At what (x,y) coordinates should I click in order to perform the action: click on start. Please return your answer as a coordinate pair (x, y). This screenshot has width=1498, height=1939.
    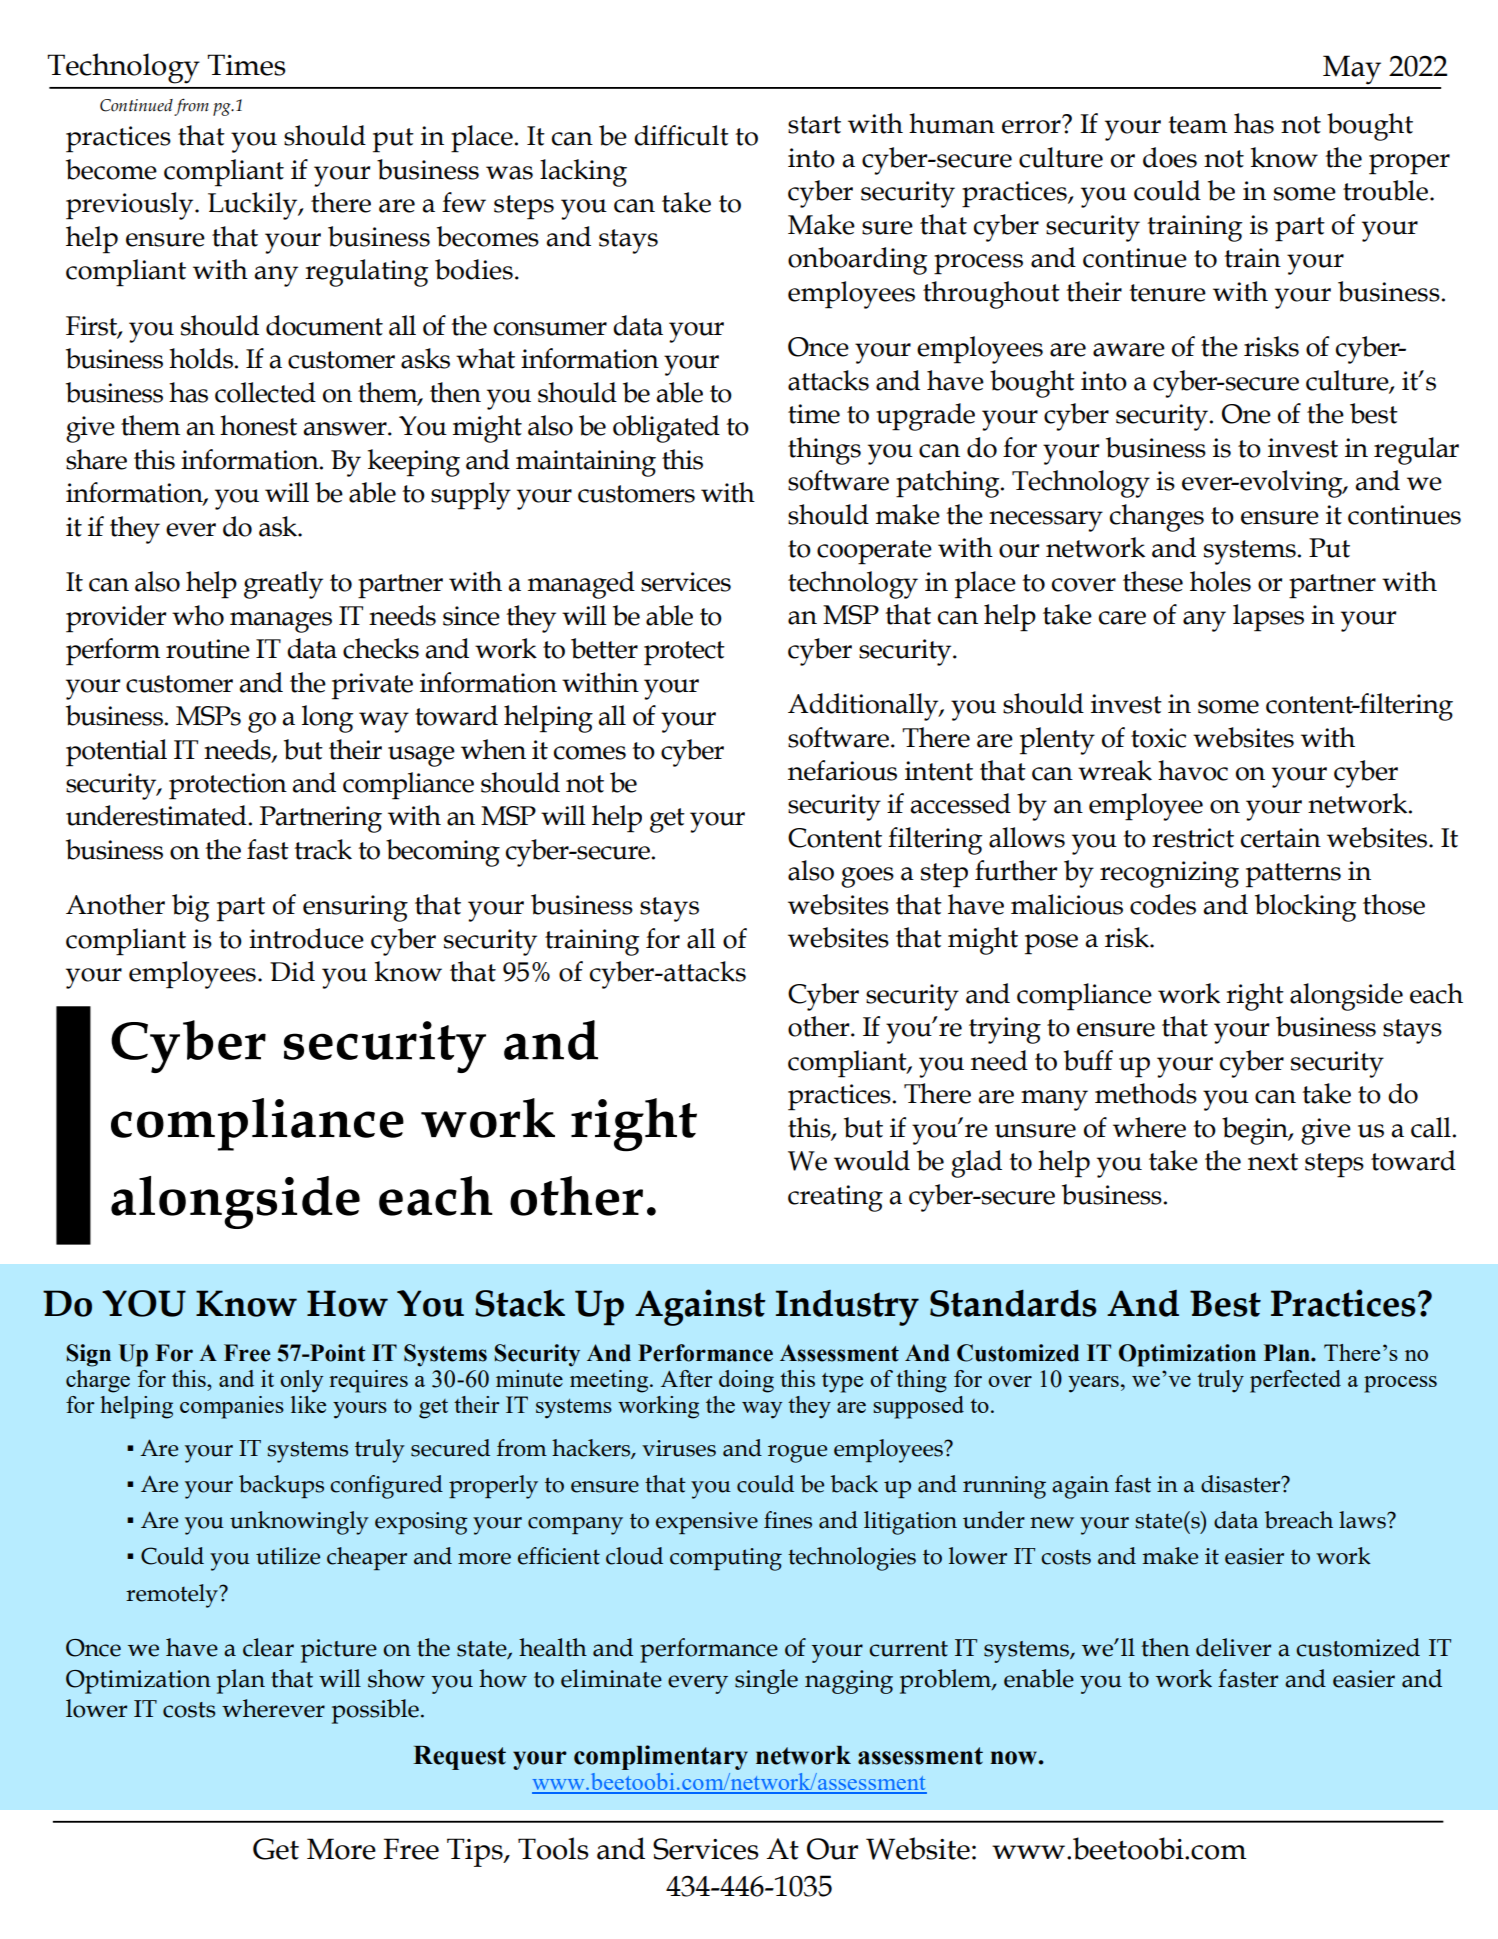
    Looking at the image, I should click on (814, 125).
